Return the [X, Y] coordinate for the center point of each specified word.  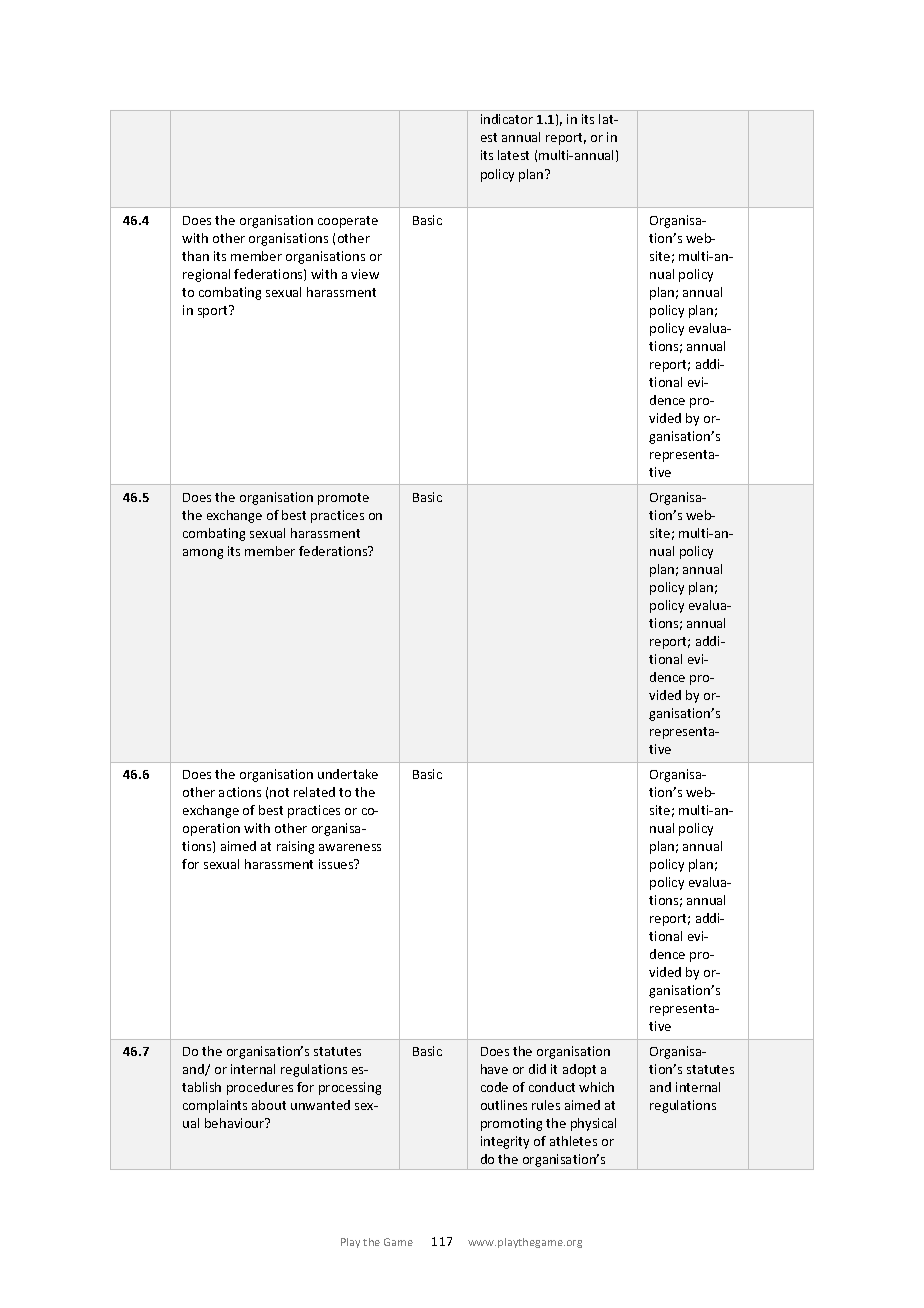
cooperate [348, 222]
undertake [348, 774]
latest [513, 155]
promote [343, 499]
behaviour [236, 1123]
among [203, 554]
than [195, 256]
